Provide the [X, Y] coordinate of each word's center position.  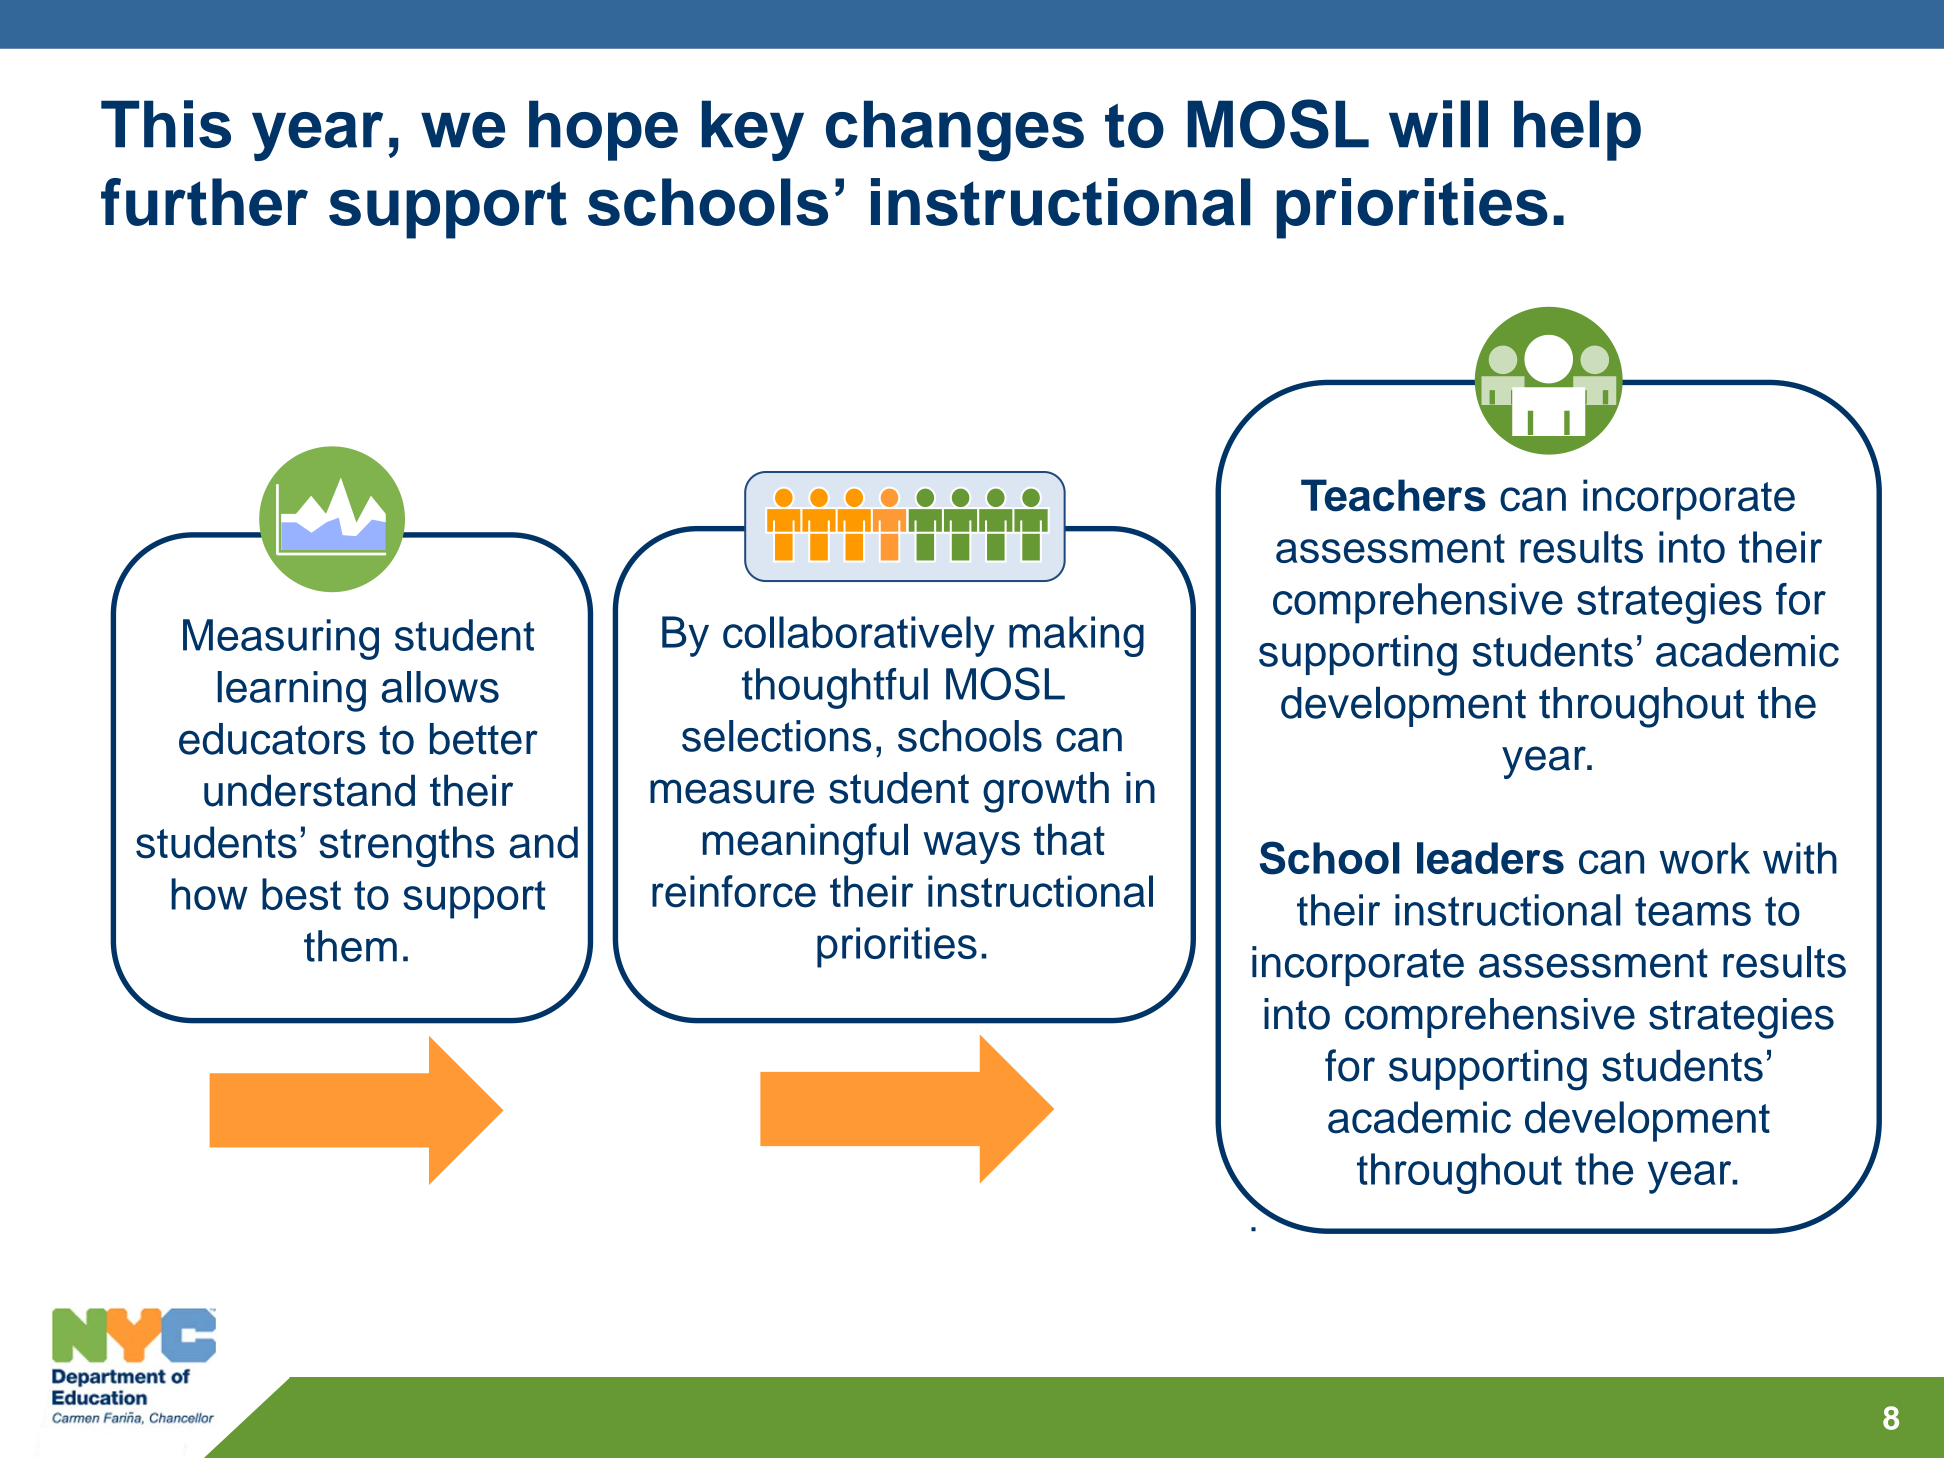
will [1438, 124]
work [1704, 858]
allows [440, 687]
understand [309, 790]
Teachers [1393, 495]
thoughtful [835, 688]
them [350, 946]
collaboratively [859, 636]
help [1577, 130]
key [753, 130]
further [204, 202]
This [166, 124]
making [1076, 636]
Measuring [281, 639]
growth [1046, 792]
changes [955, 131]
